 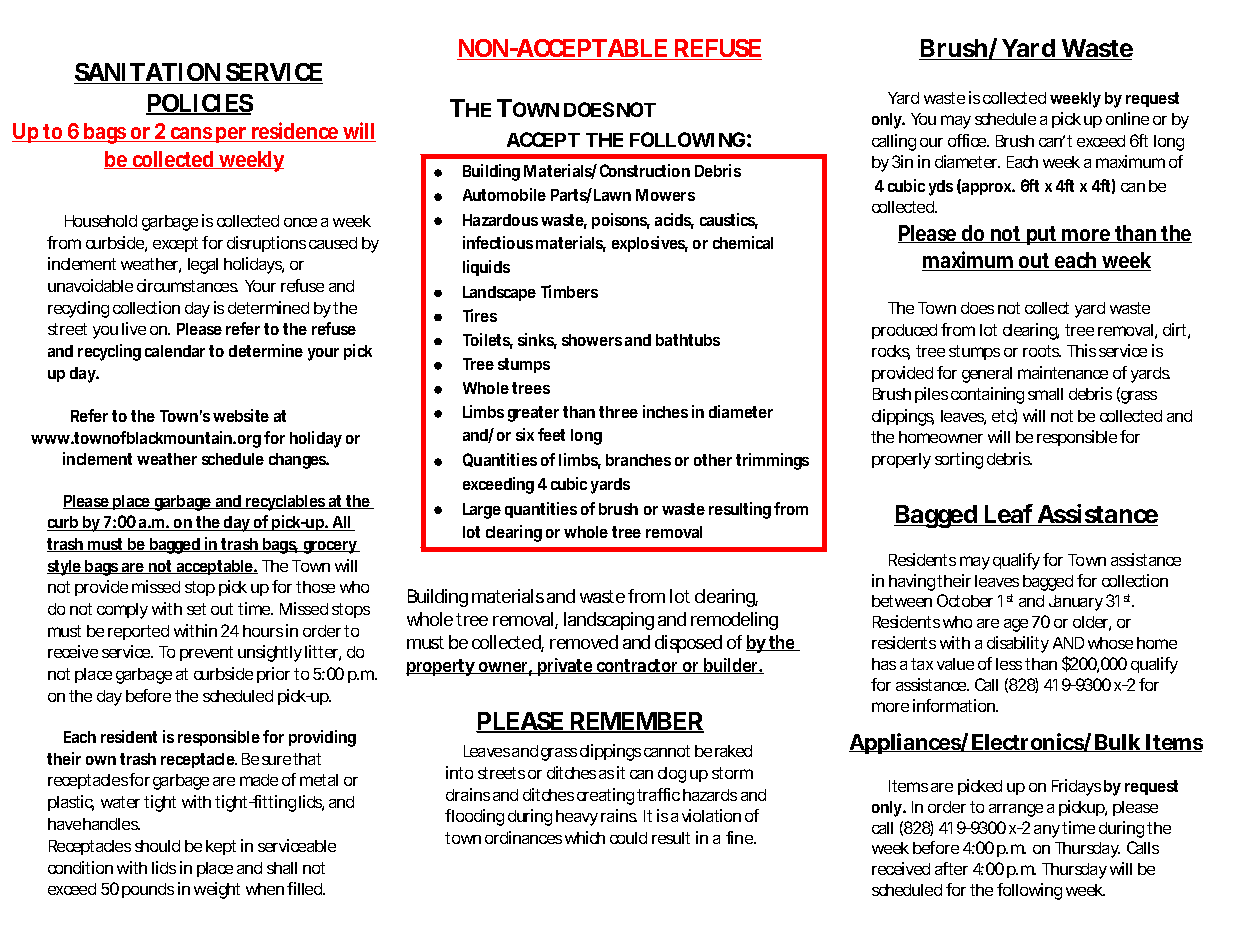 I want to click on January, so click(x=1076, y=603).
